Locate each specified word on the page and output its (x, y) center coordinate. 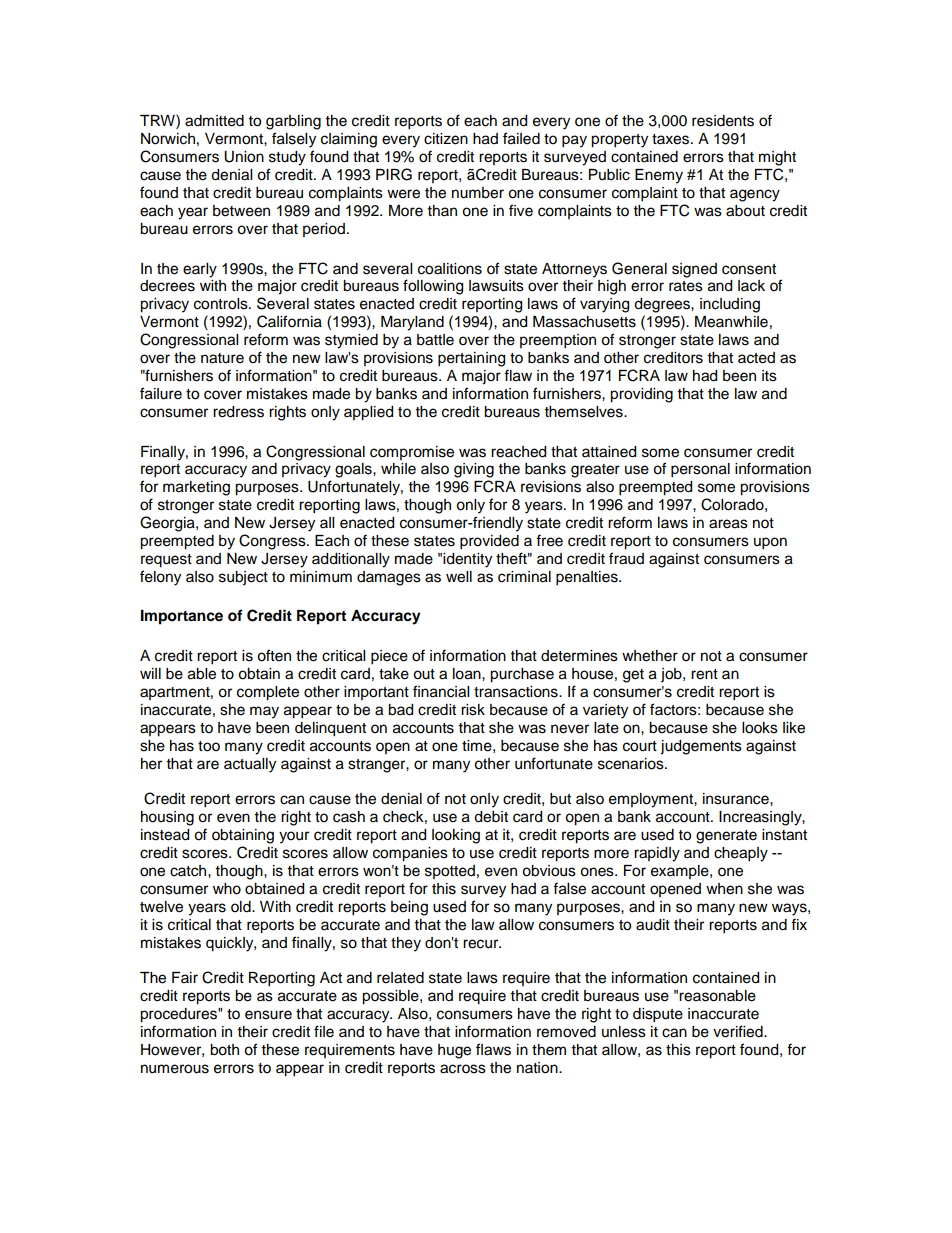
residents (723, 121)
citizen (446, 139)
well (459, 577)
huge (454, 1051)
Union (244, 157)
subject (243, 578)
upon (770, 543)
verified (739, 1031)
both (224, 1050)
